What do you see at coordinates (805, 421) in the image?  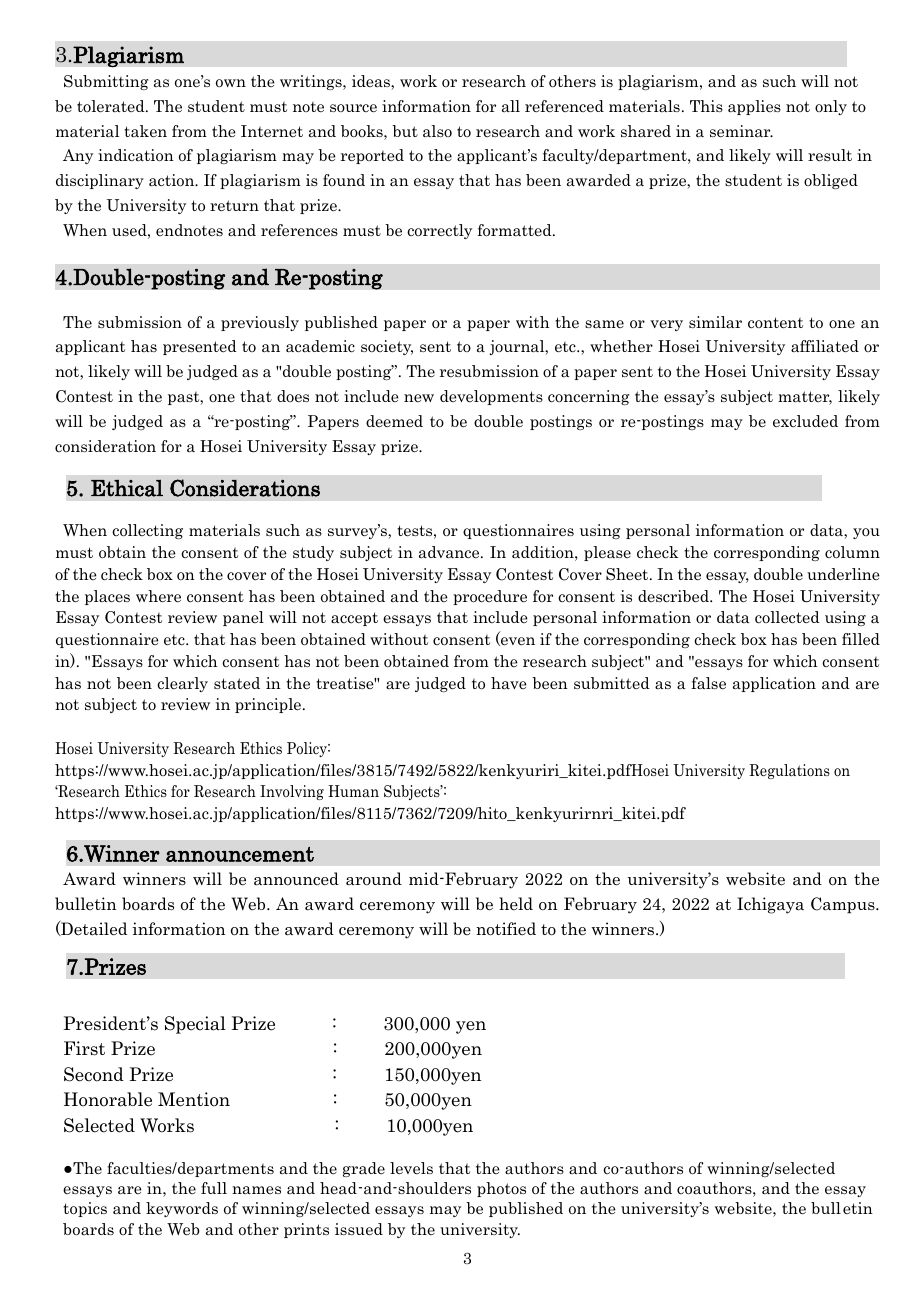 I see `excluded` at bounding box center [805, 421].
